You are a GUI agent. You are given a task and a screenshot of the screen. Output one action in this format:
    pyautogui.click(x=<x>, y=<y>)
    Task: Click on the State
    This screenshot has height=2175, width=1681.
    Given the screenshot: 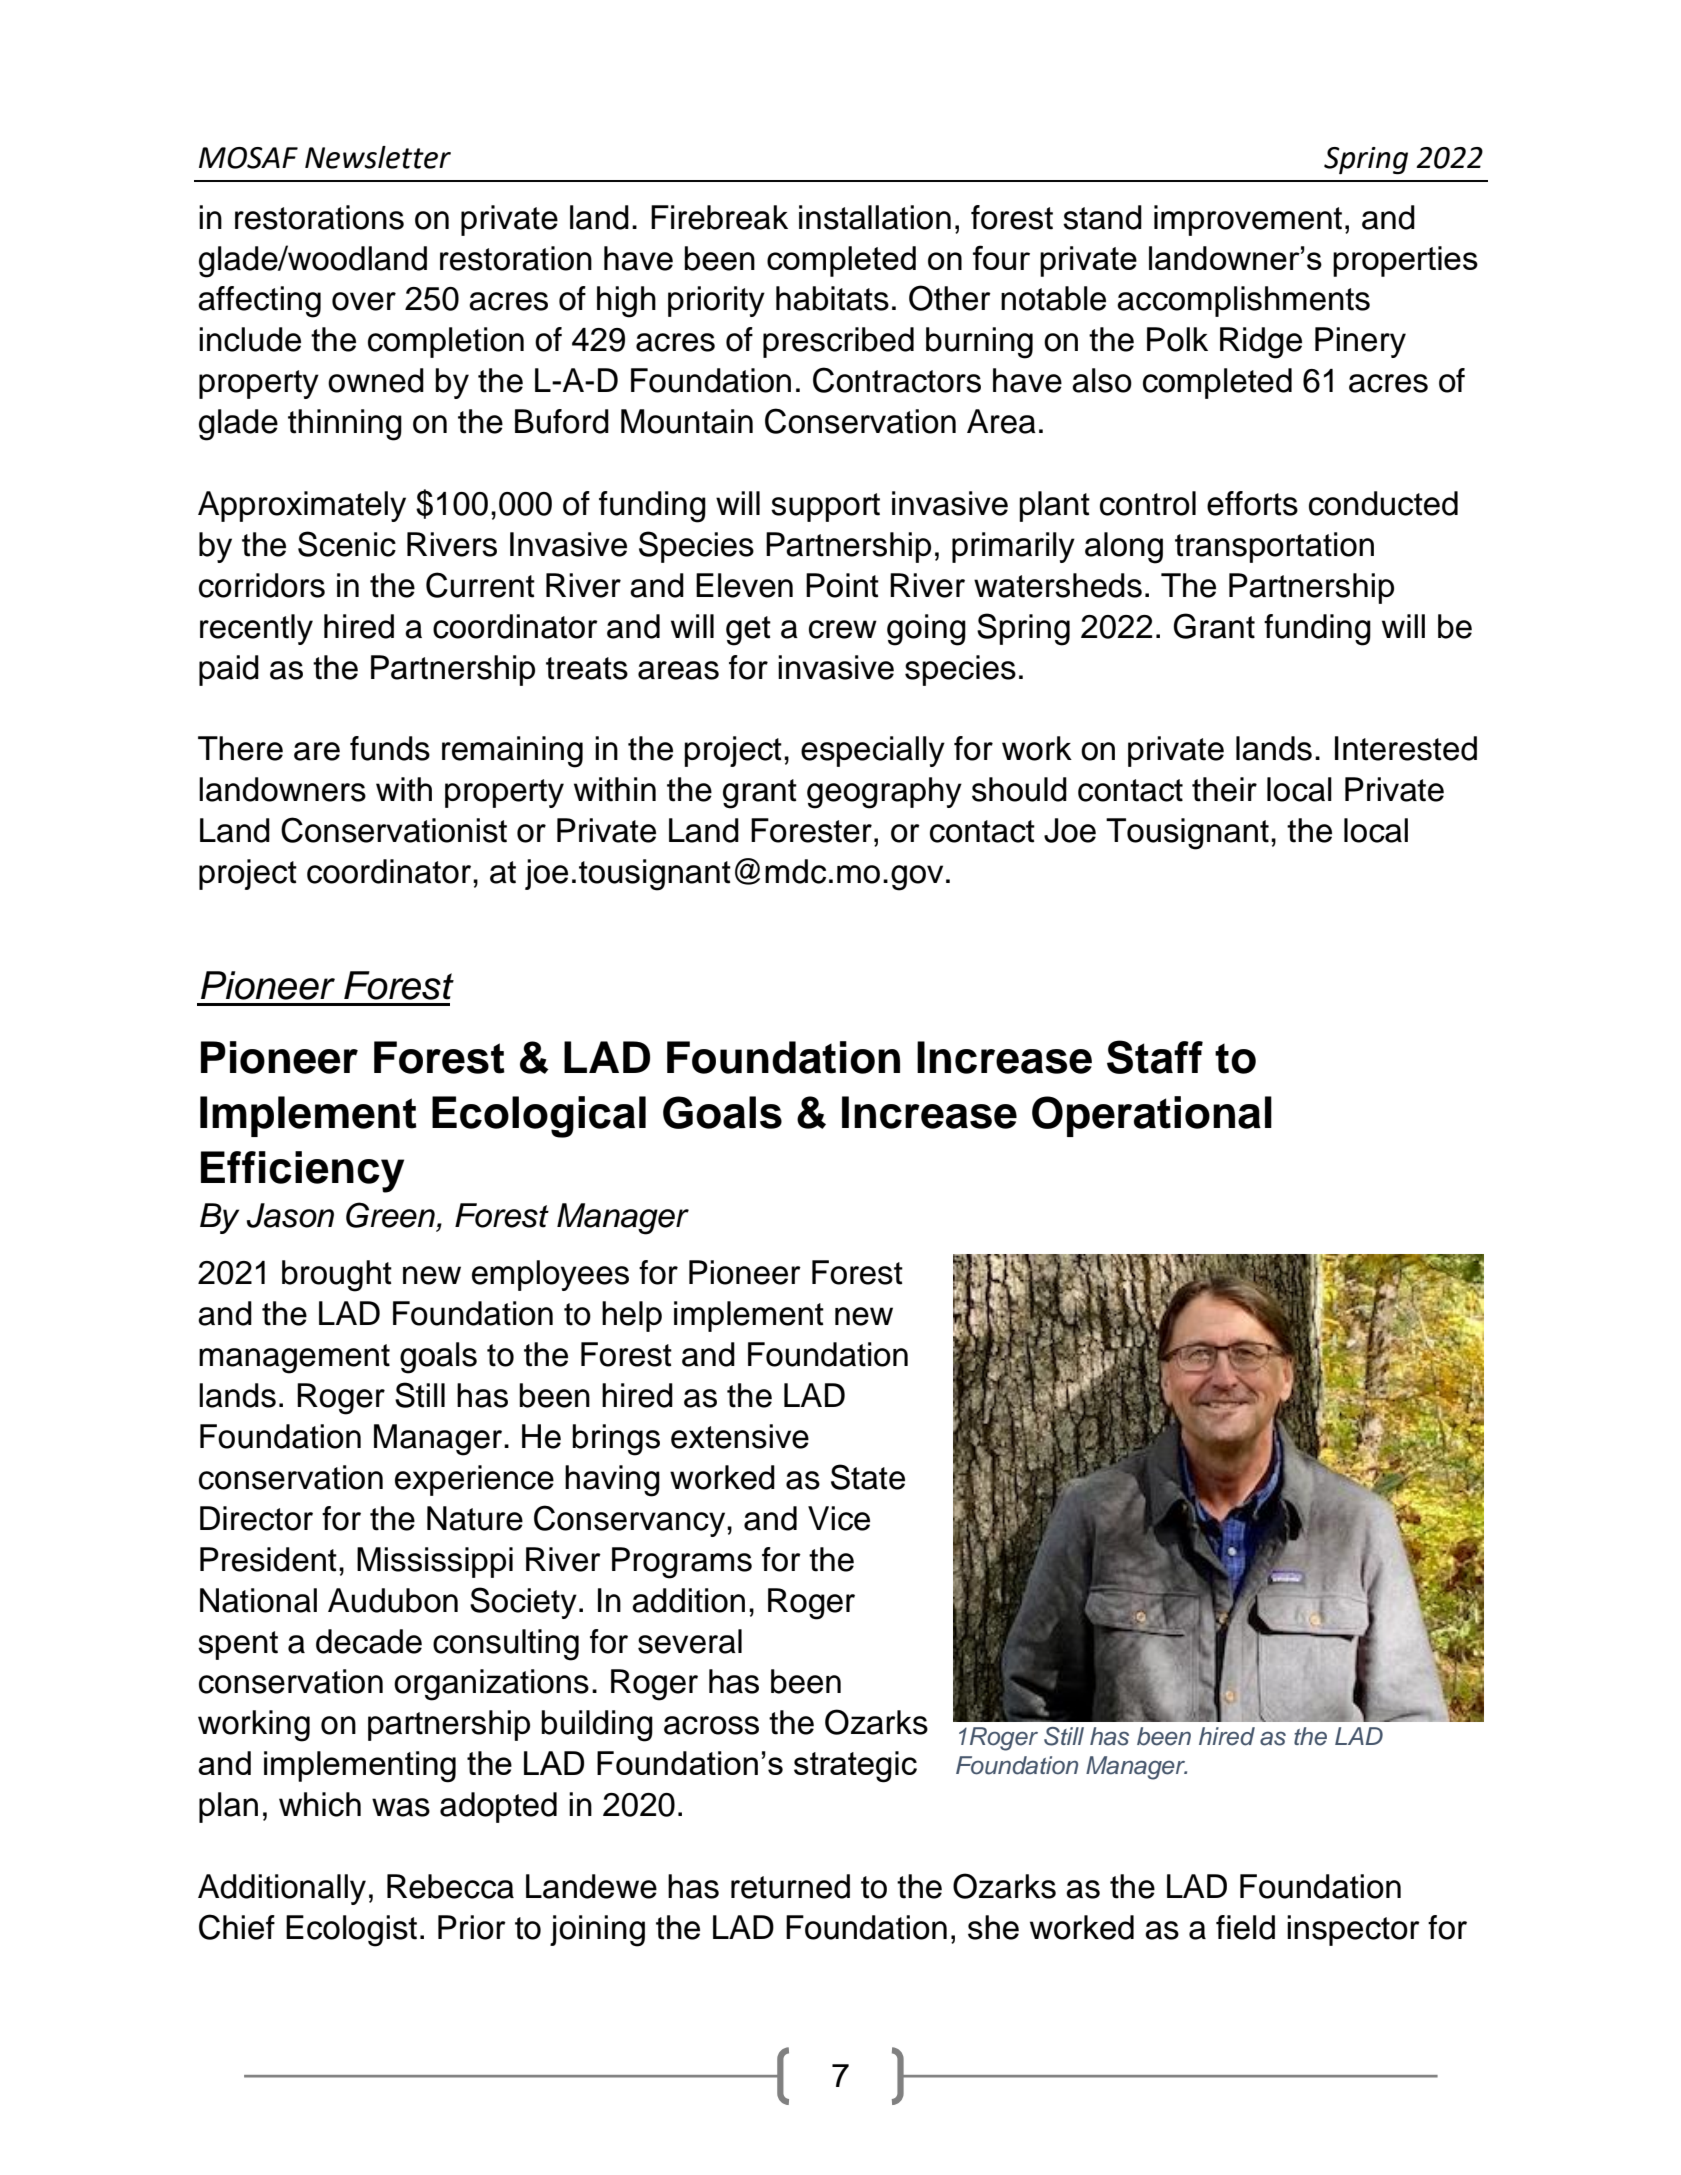 What is the action you would take?
    pyautogui.click(x=868, y=1477)
